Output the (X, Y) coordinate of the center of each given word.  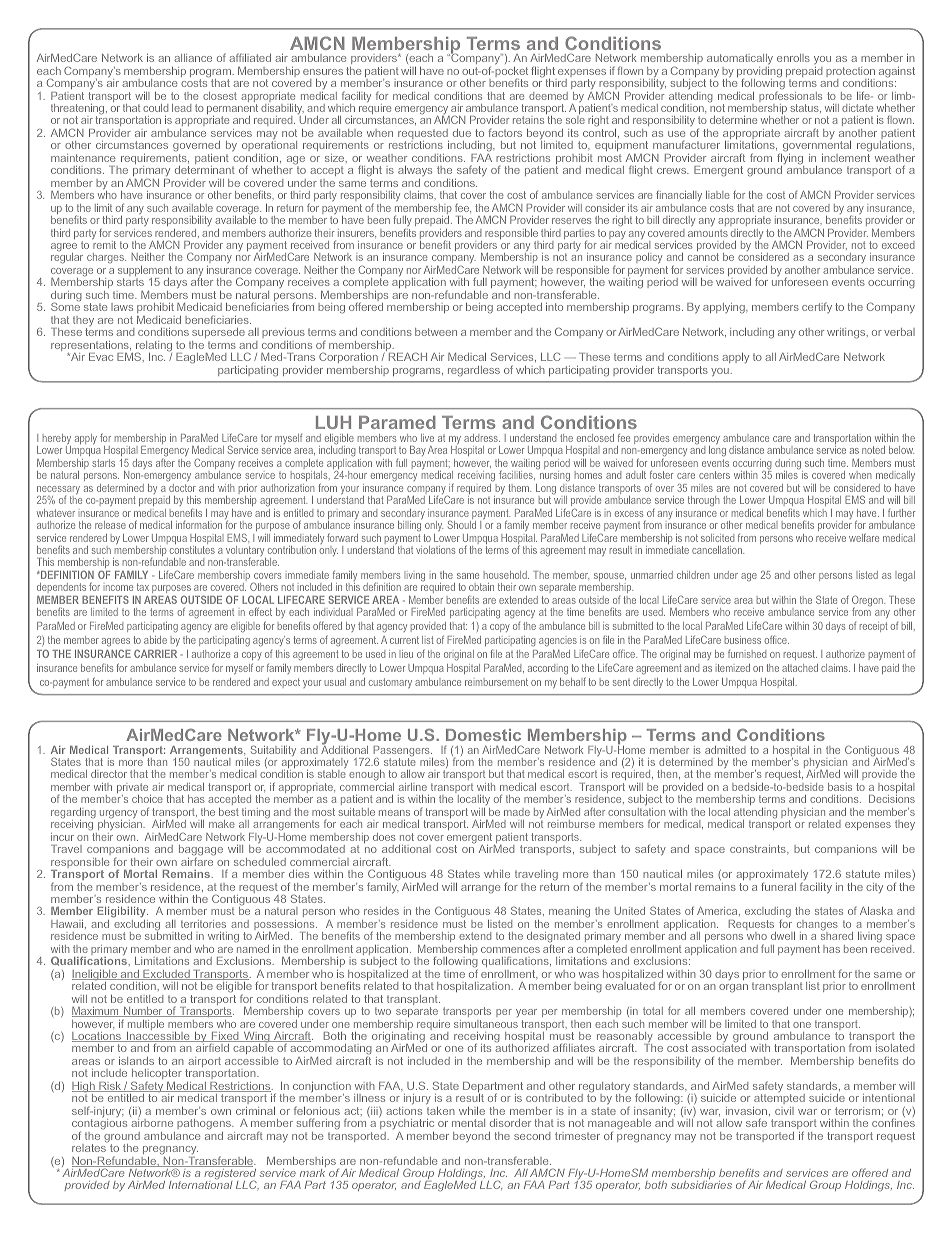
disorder (510, 1123)
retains (528, 120)
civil (784, 1111)
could (155, 108)
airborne (152, 1123)
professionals (790, 98)
